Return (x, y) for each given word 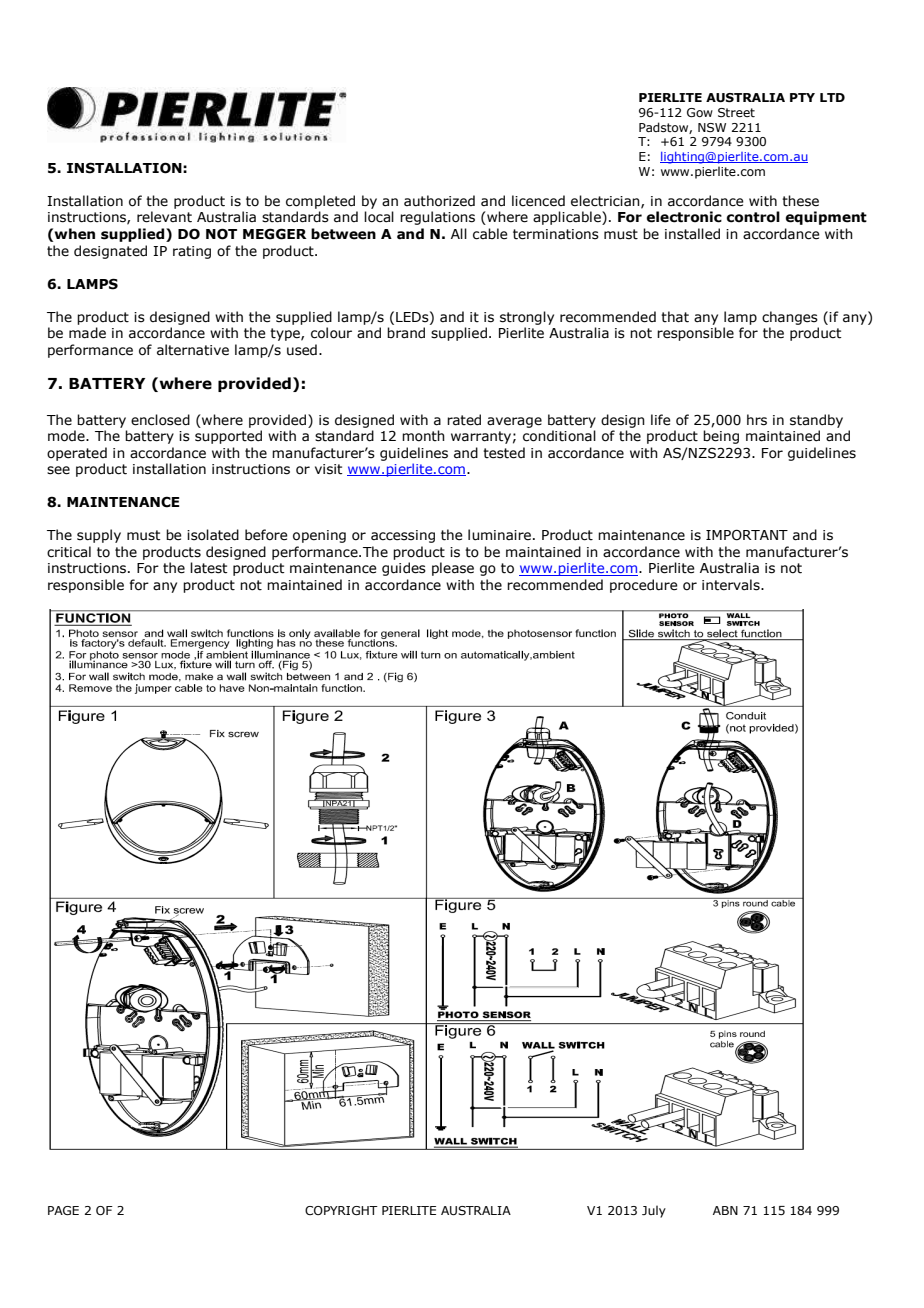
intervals (732, 585)
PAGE (63, 1210)
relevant (164, 217)
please (453, 569)
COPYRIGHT (341, 1210)
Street (736, 113)
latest (209, 568)
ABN (725, 1210)
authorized (439, 201)
